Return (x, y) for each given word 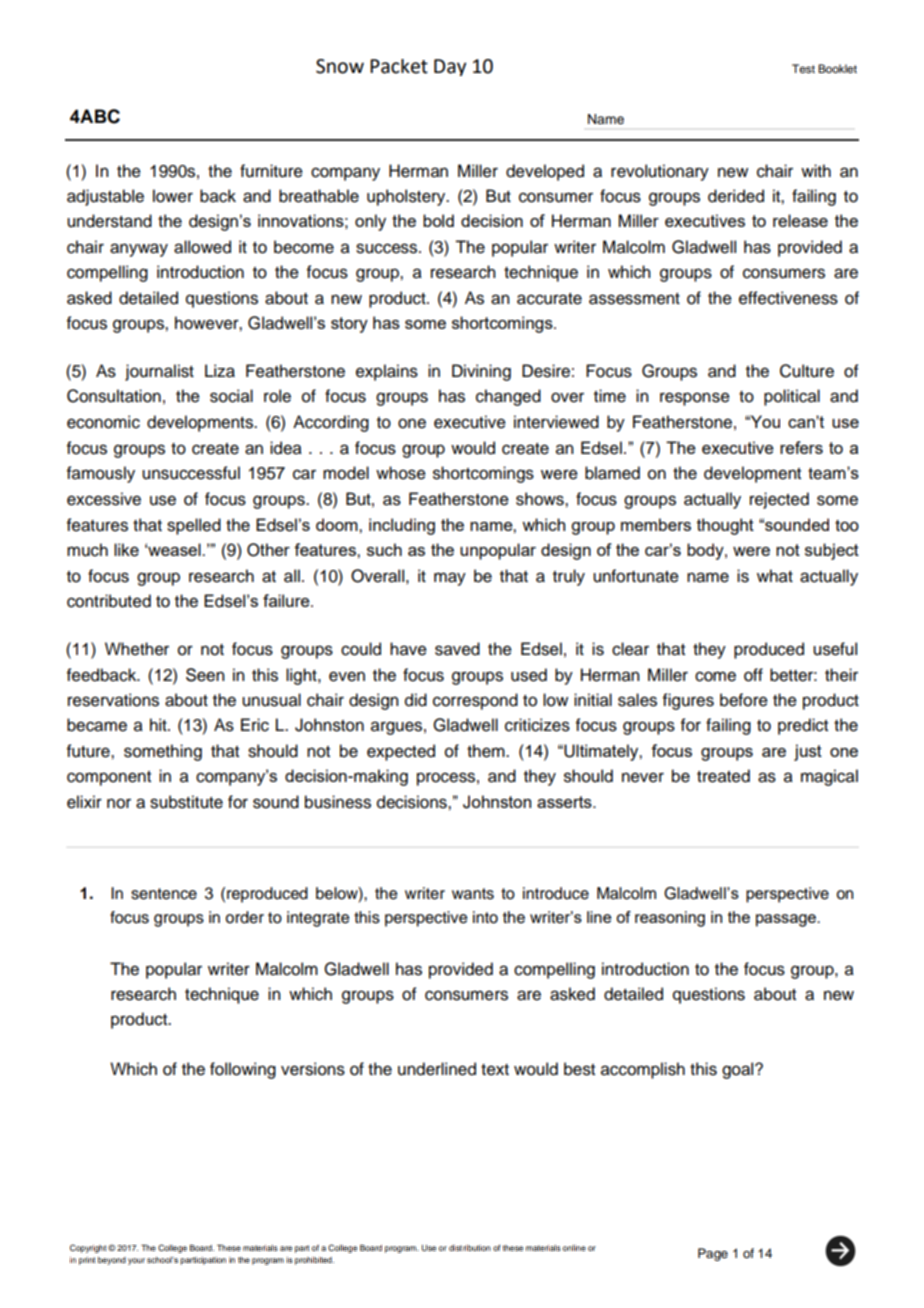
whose (401, 473)
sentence (164, 894)
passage (787, 920)
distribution (470, 1248)
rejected (779, 500)
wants (473, 894)
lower (173, 196)
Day (450, 67)
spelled (194, 526)
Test (803, 68)
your (136, 1261)
